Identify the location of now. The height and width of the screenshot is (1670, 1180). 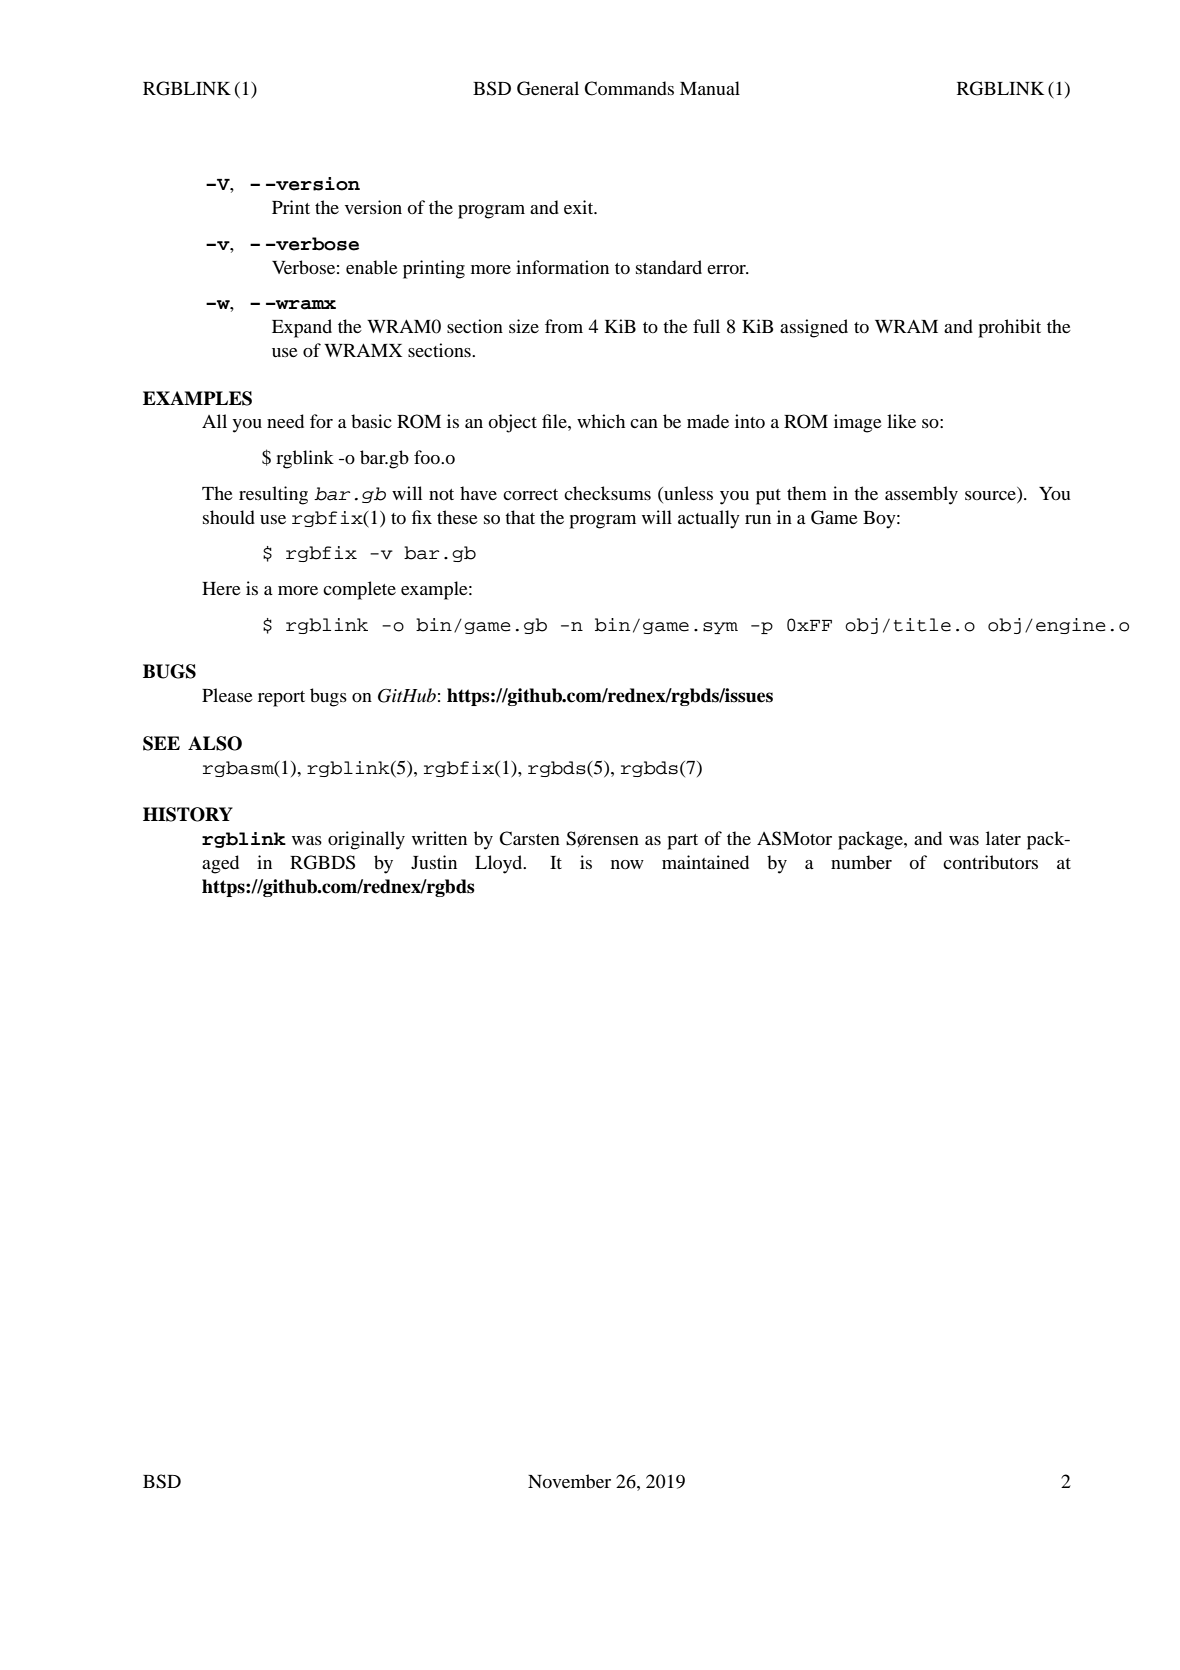
(627, 864).
